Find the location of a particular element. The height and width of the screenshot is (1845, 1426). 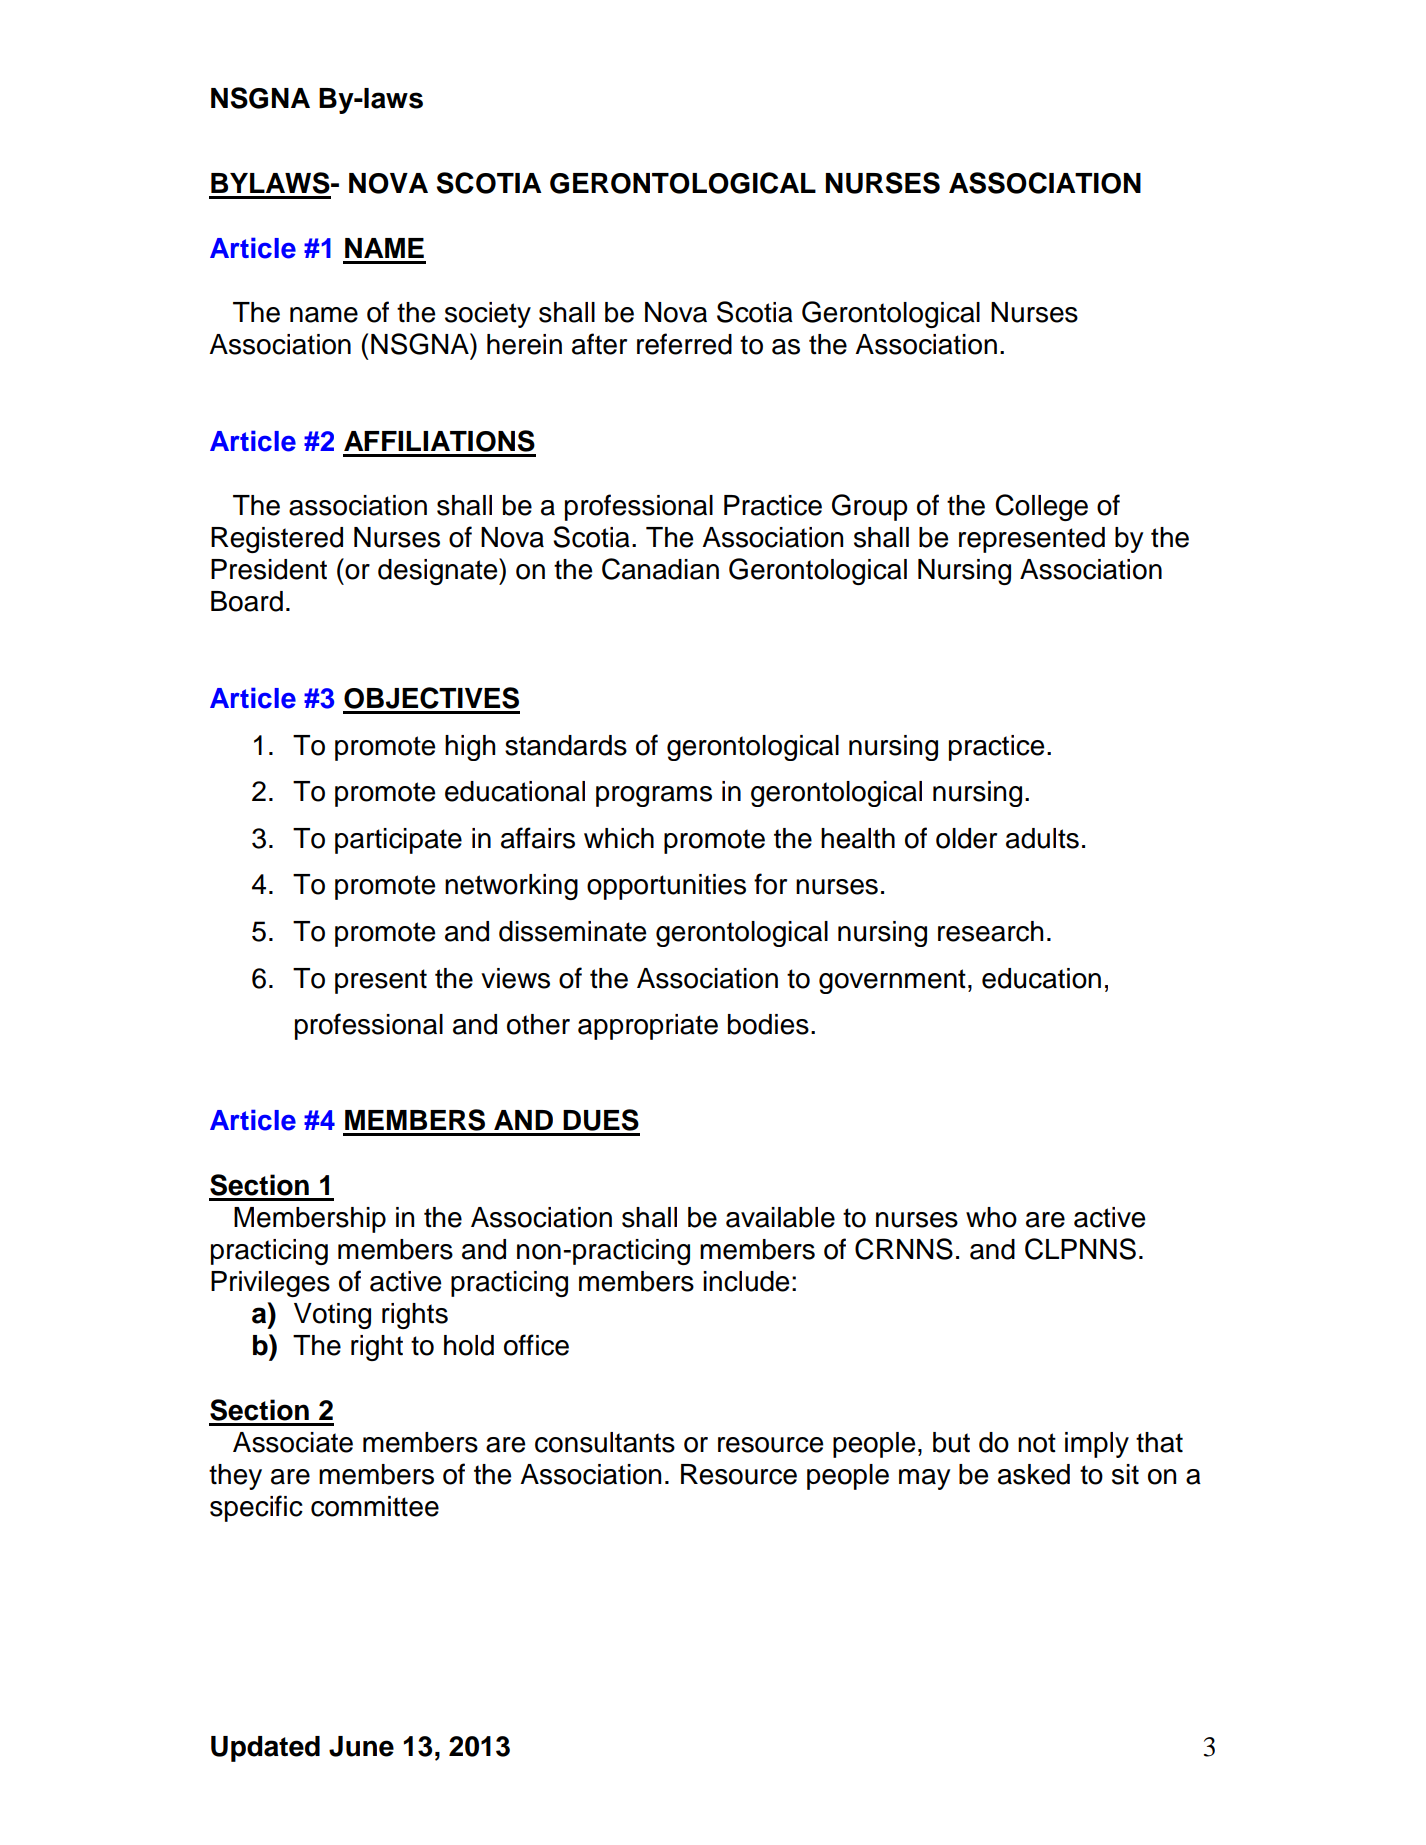

College is located at coordinates (1041, 507).
